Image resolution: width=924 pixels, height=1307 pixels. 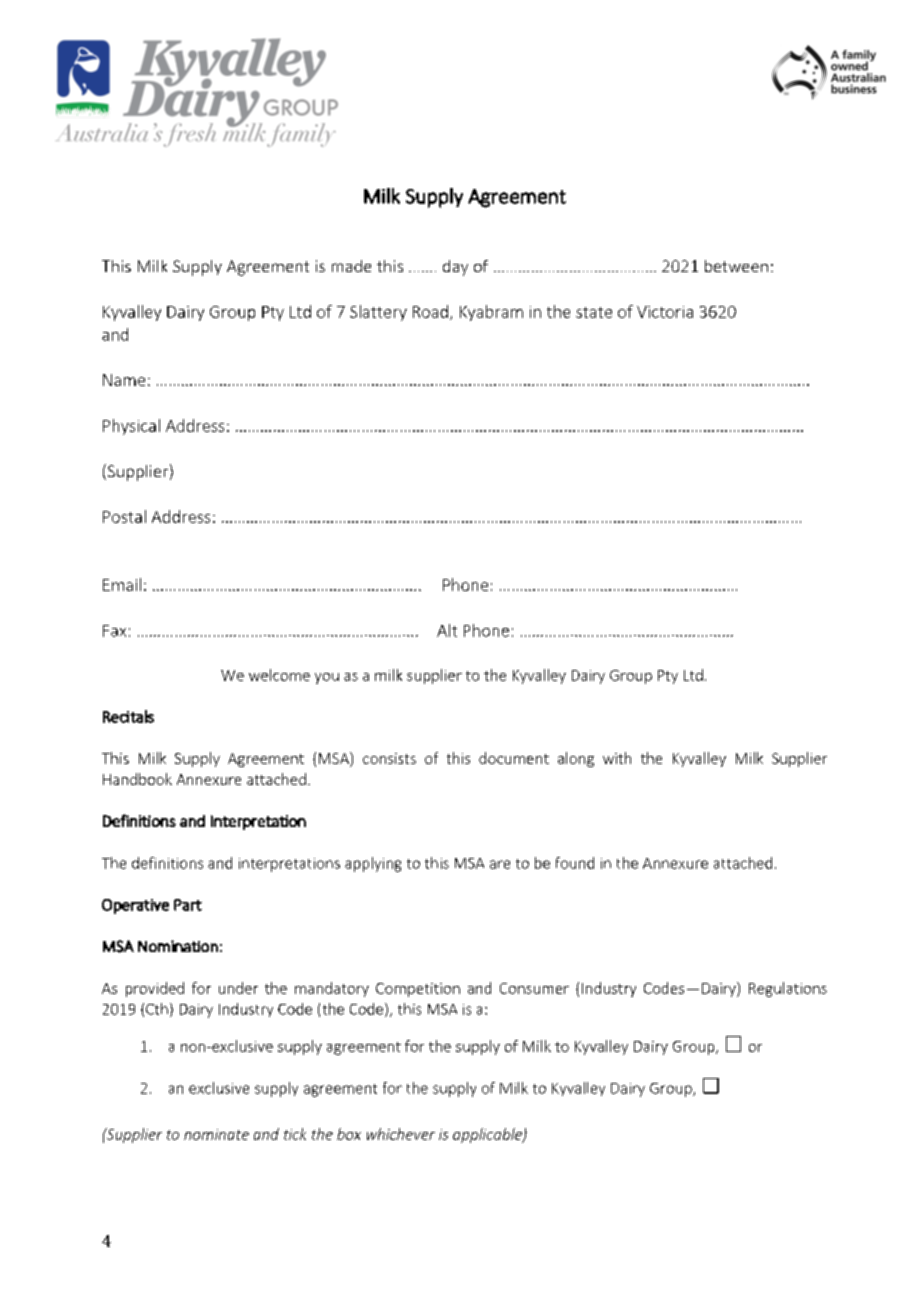 What do you see at coordinates (128, 716) in the image?
I see `Recitals` at bounding box center [128, 716].
